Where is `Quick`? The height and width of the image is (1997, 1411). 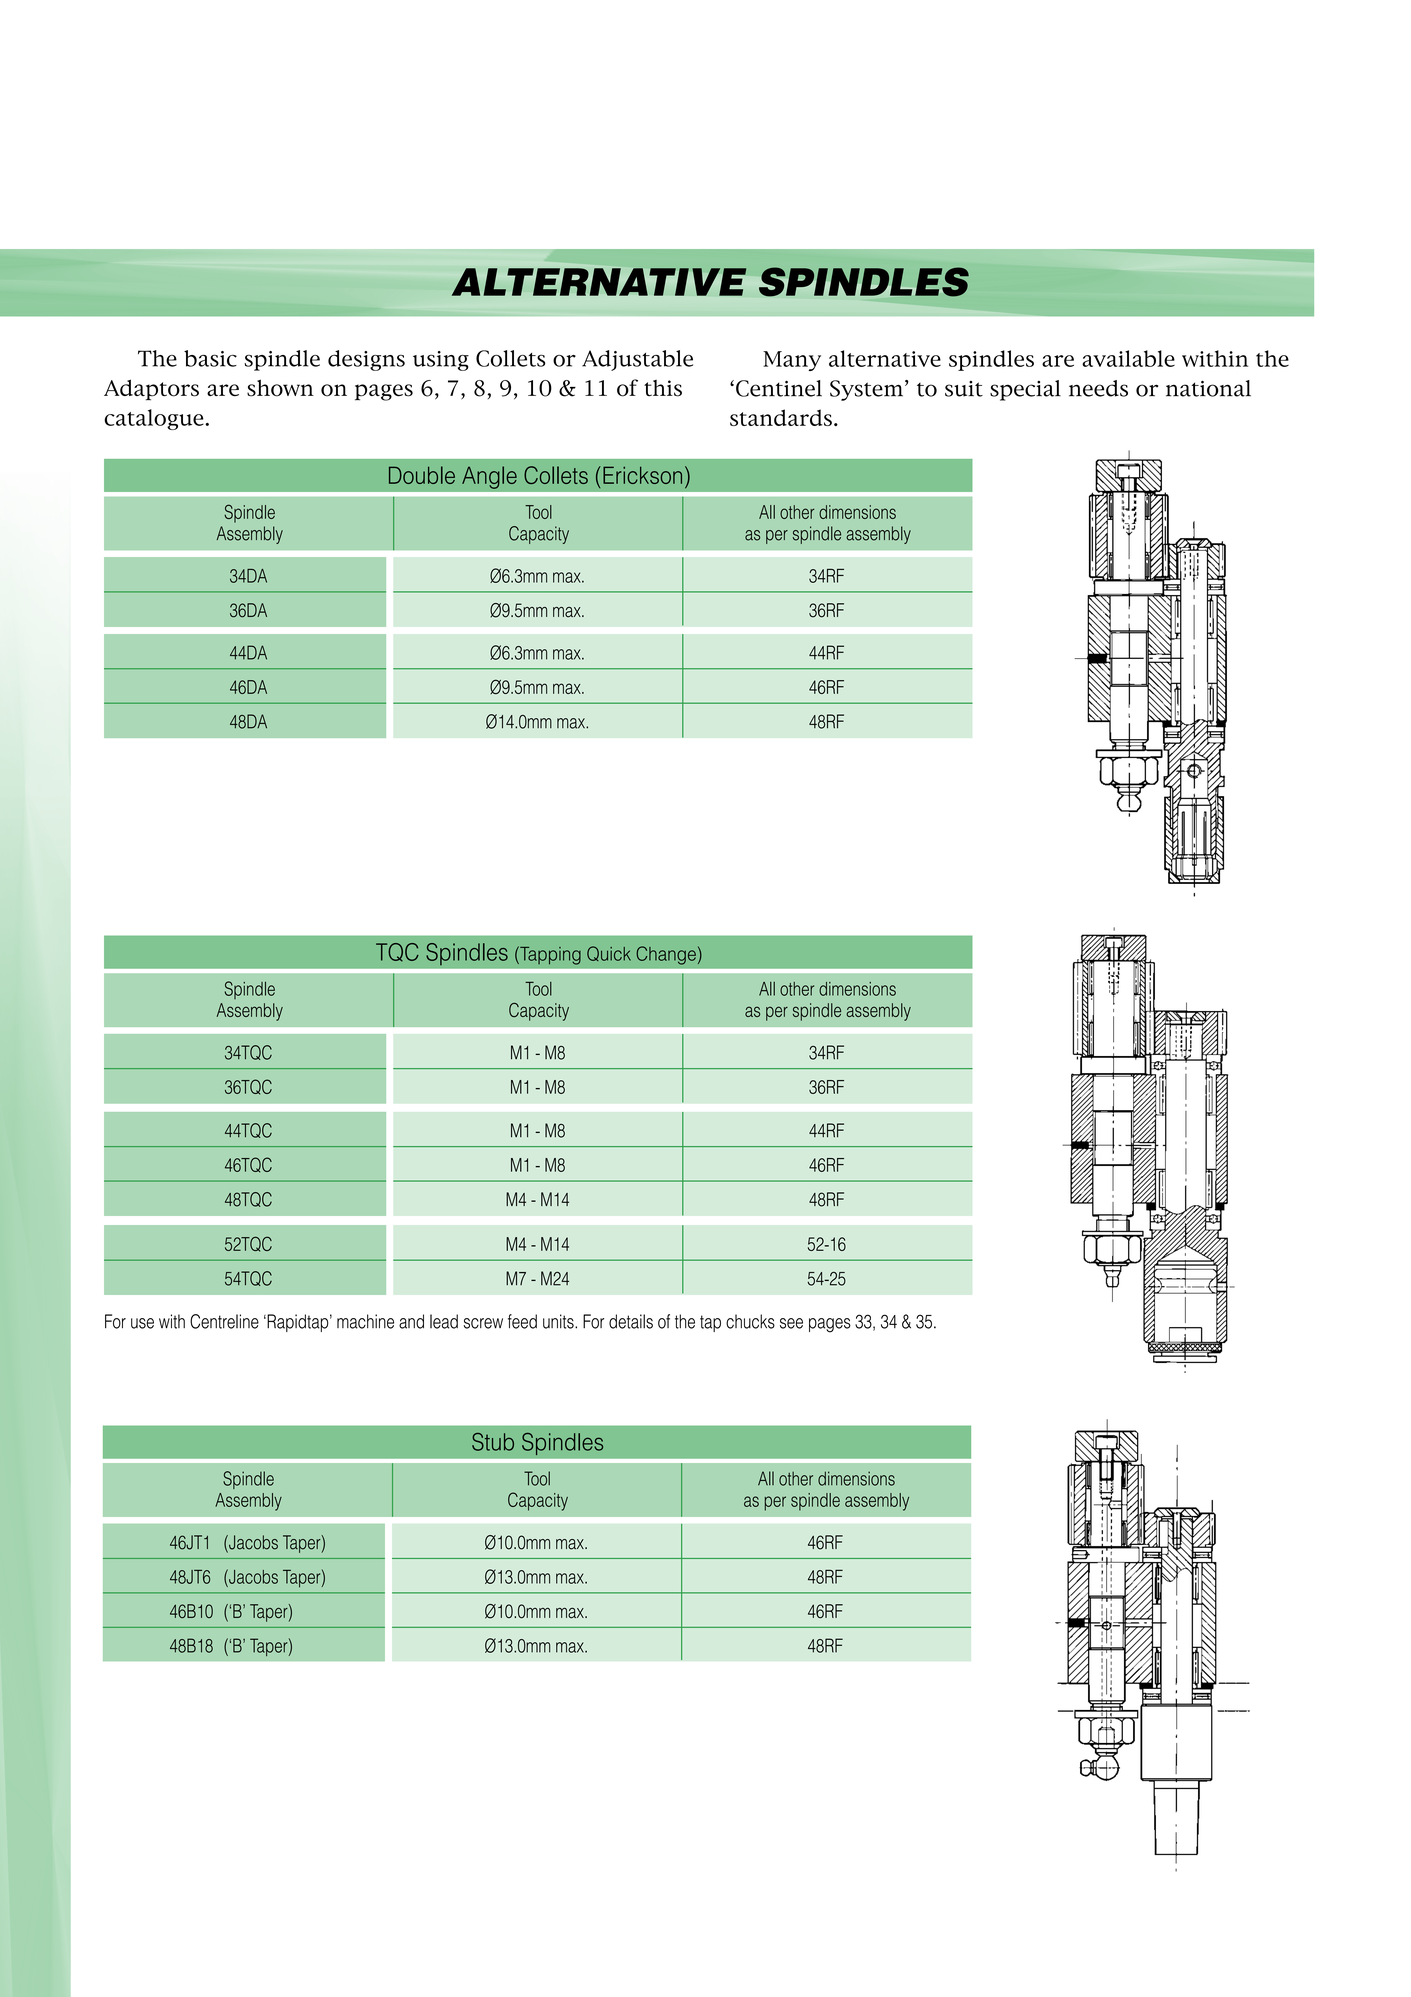 Quick is located at coordinates (609, 953).
